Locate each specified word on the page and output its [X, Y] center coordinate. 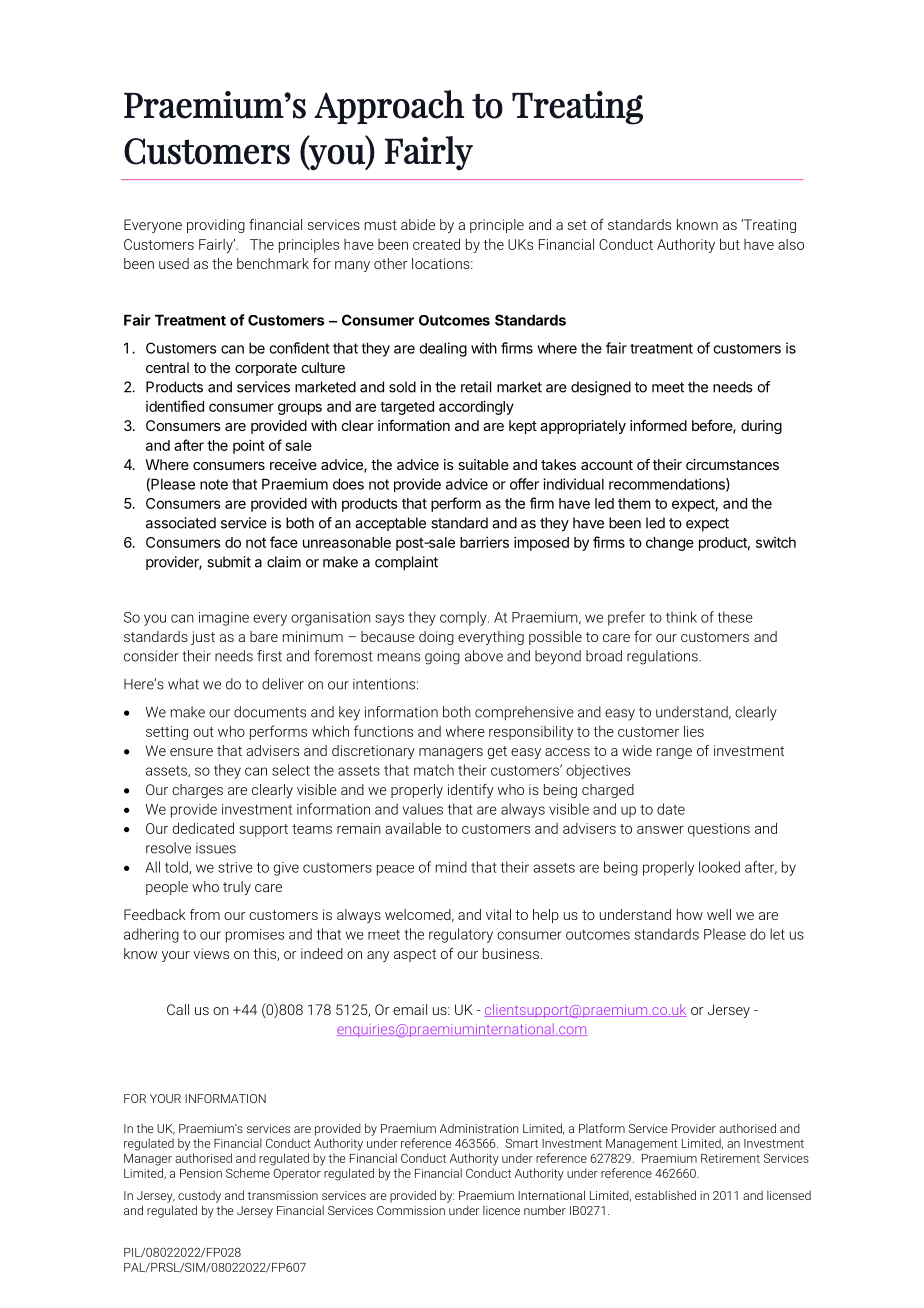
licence [501, 1210]
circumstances [732, 464]
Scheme [248, 1173]
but [730, 244]
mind [451, 867]
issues [216, 848]
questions [719, 830]
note [214, 484]
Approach [389, 107]
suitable [483, 464]
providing [216, 226]
